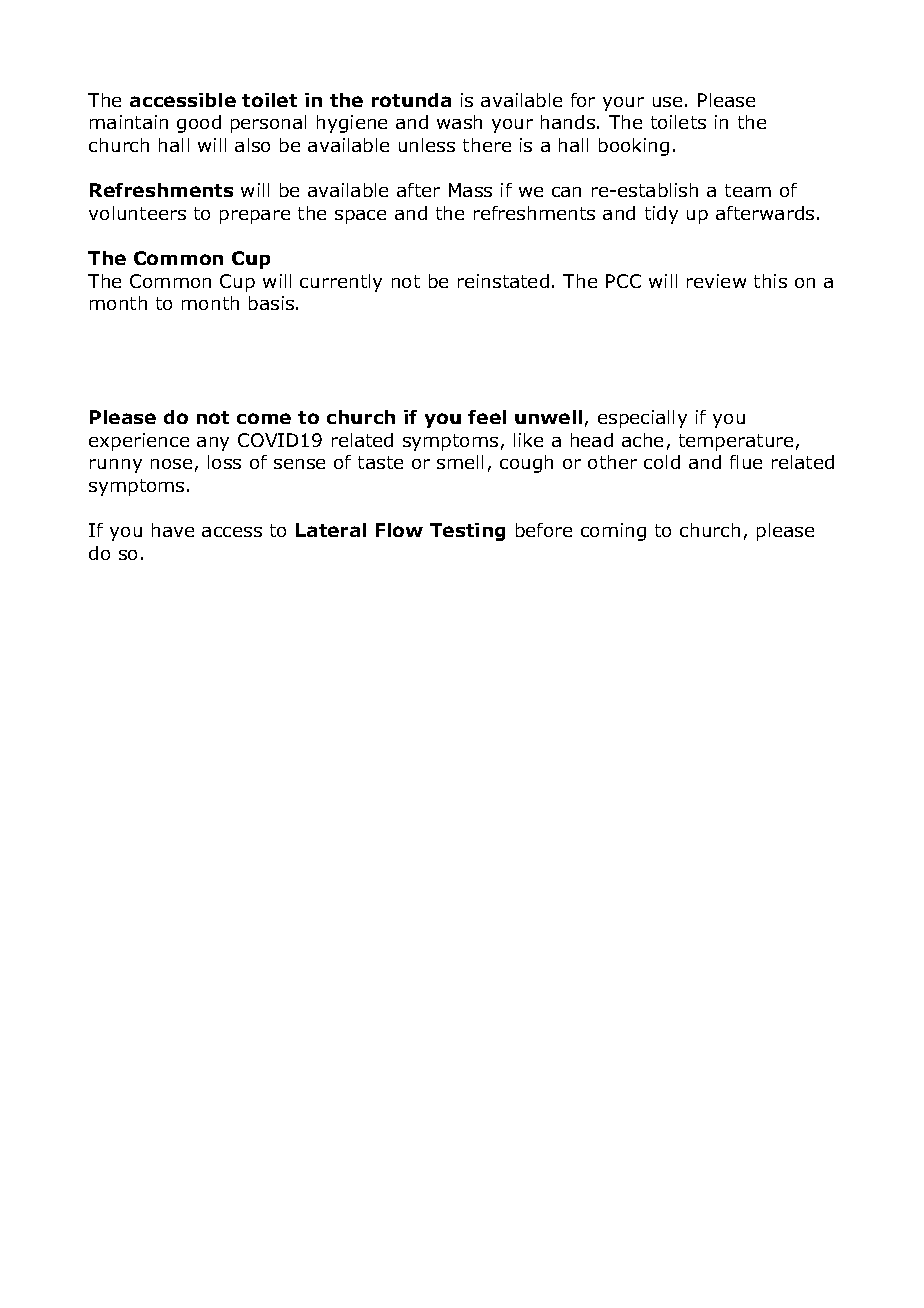 This screenshot has height=1308, width=924. Describe the element at coordinates (459, 122) in the screenshot. I see `wash` at that location.
